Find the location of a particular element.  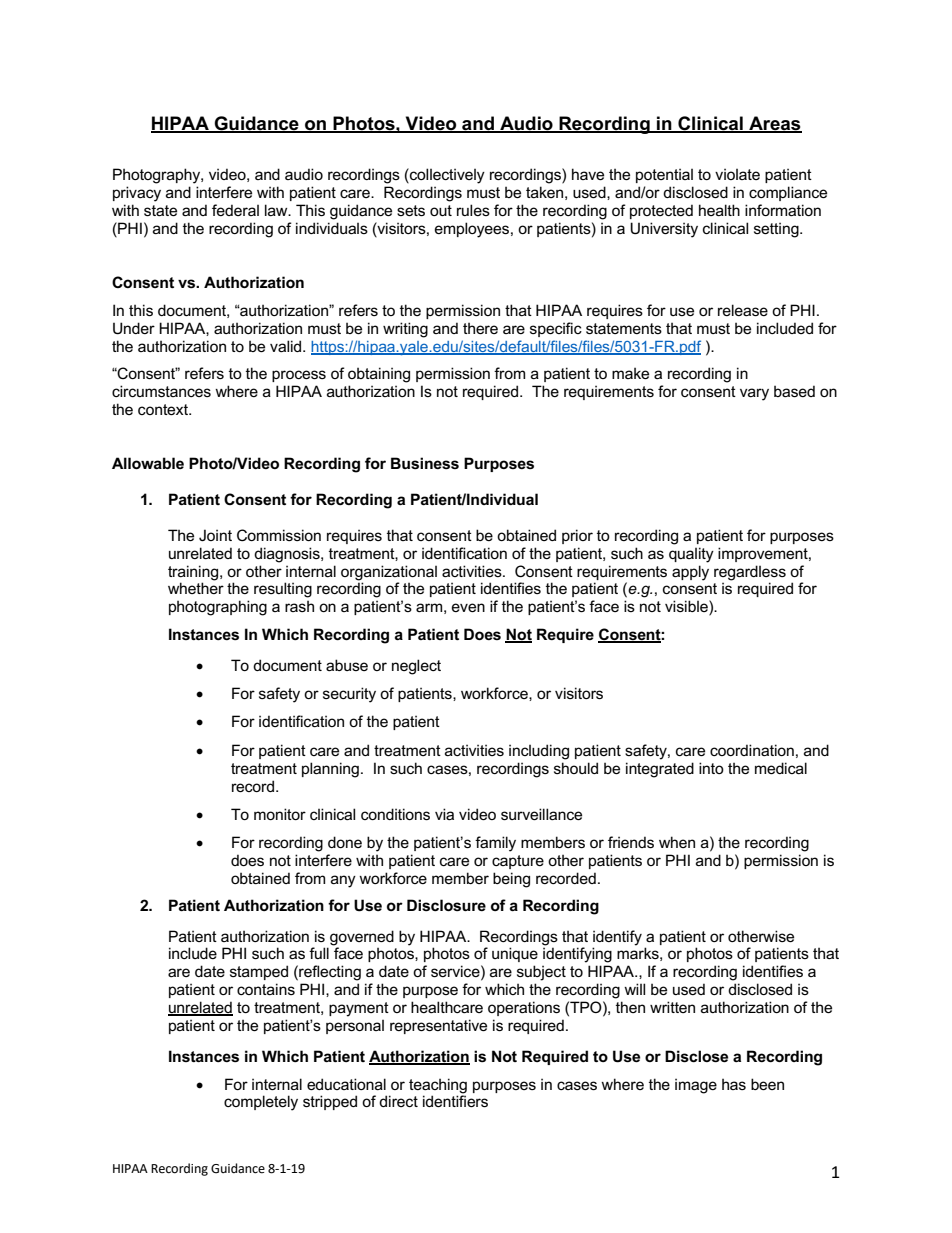

completely is located at coordinates (261, 1103).
